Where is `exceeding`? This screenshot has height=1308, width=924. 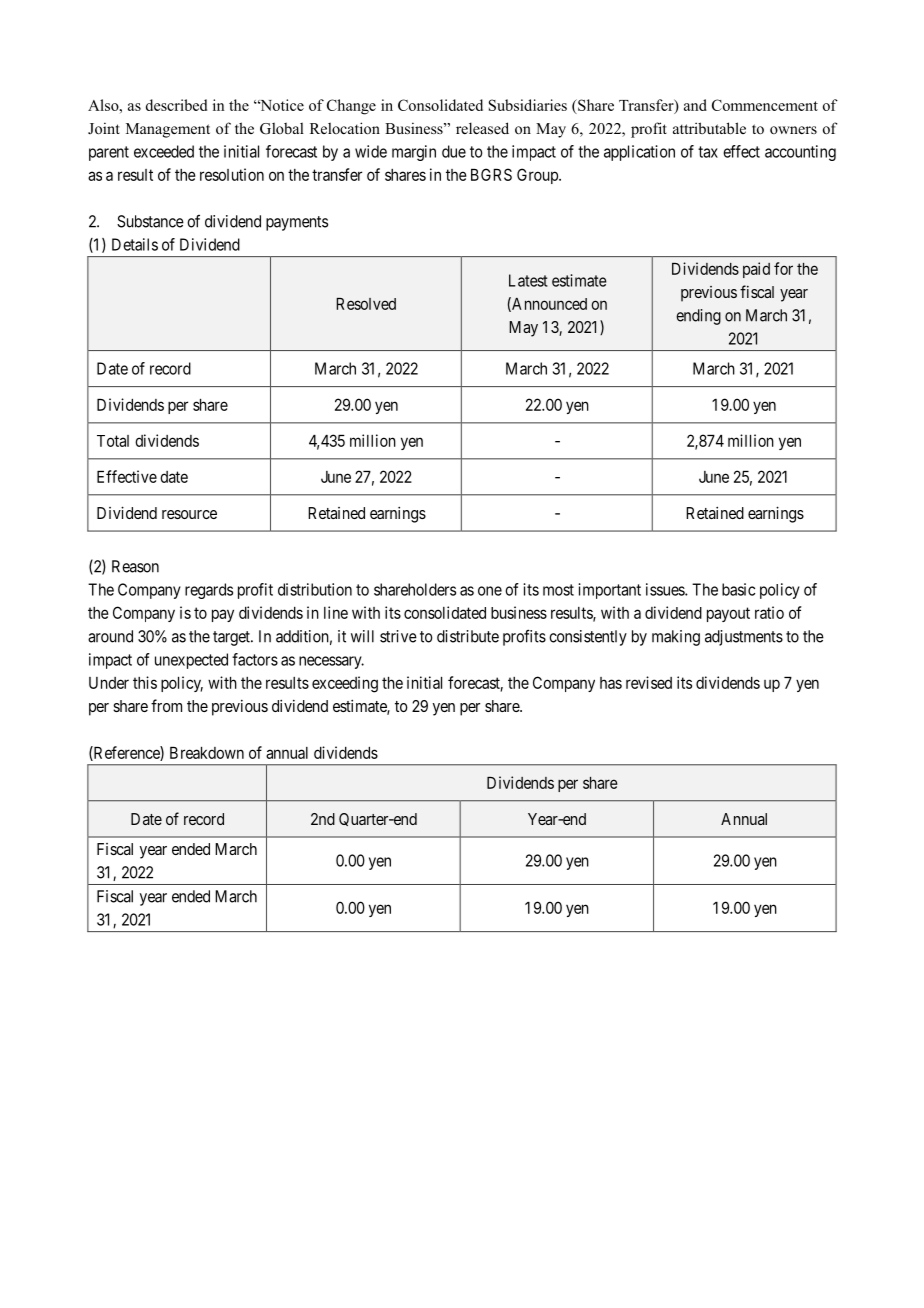
exceeding is located at coordinates (345, 684).
